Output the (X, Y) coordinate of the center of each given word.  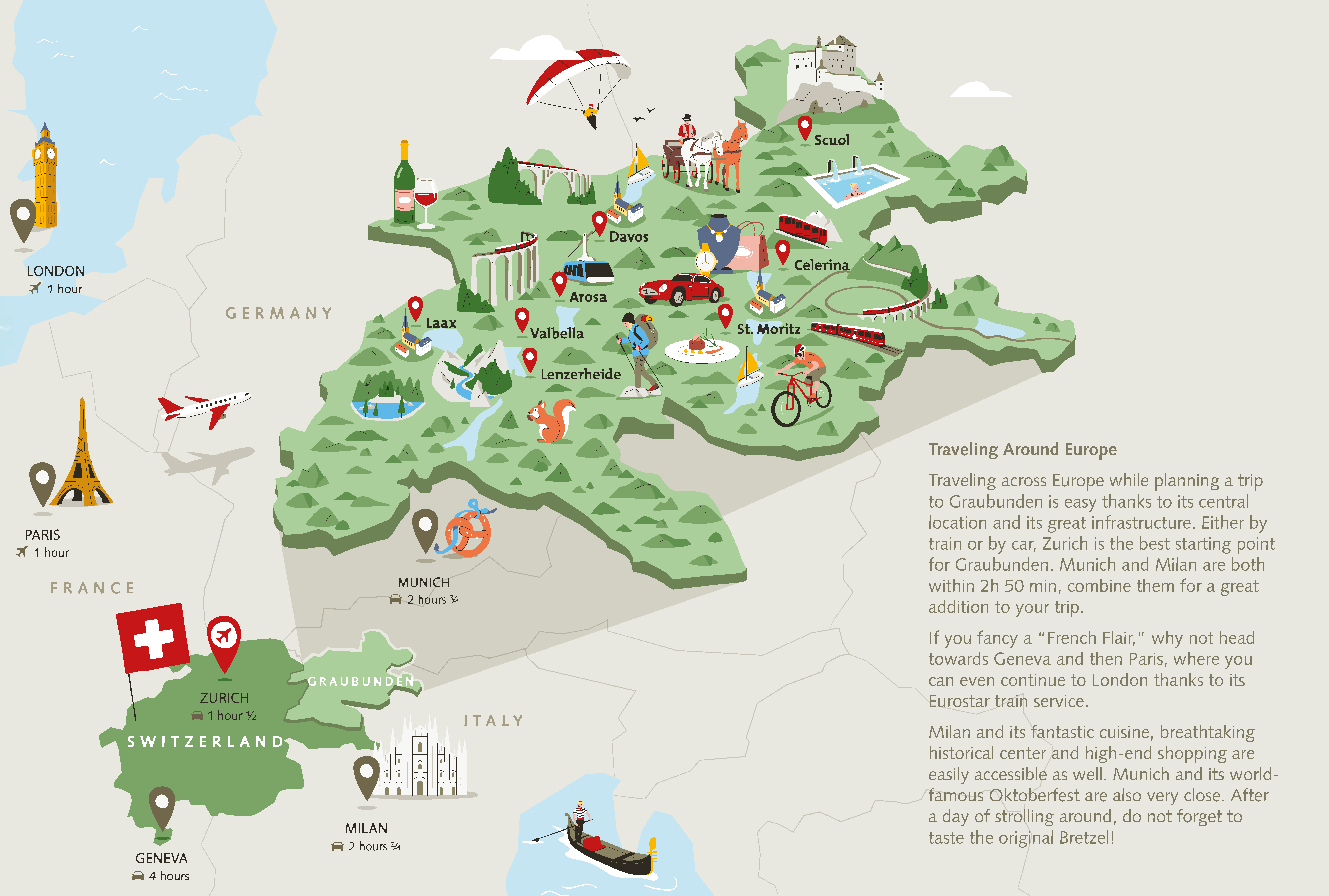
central (1223, 501)
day (956, 817)
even (977, 681)
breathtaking (1208, 733)
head (1237, 637)
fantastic (1062, 731)
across (1024, 481)
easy (1080, 505)
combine (1099, 585)
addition (958, 606)
